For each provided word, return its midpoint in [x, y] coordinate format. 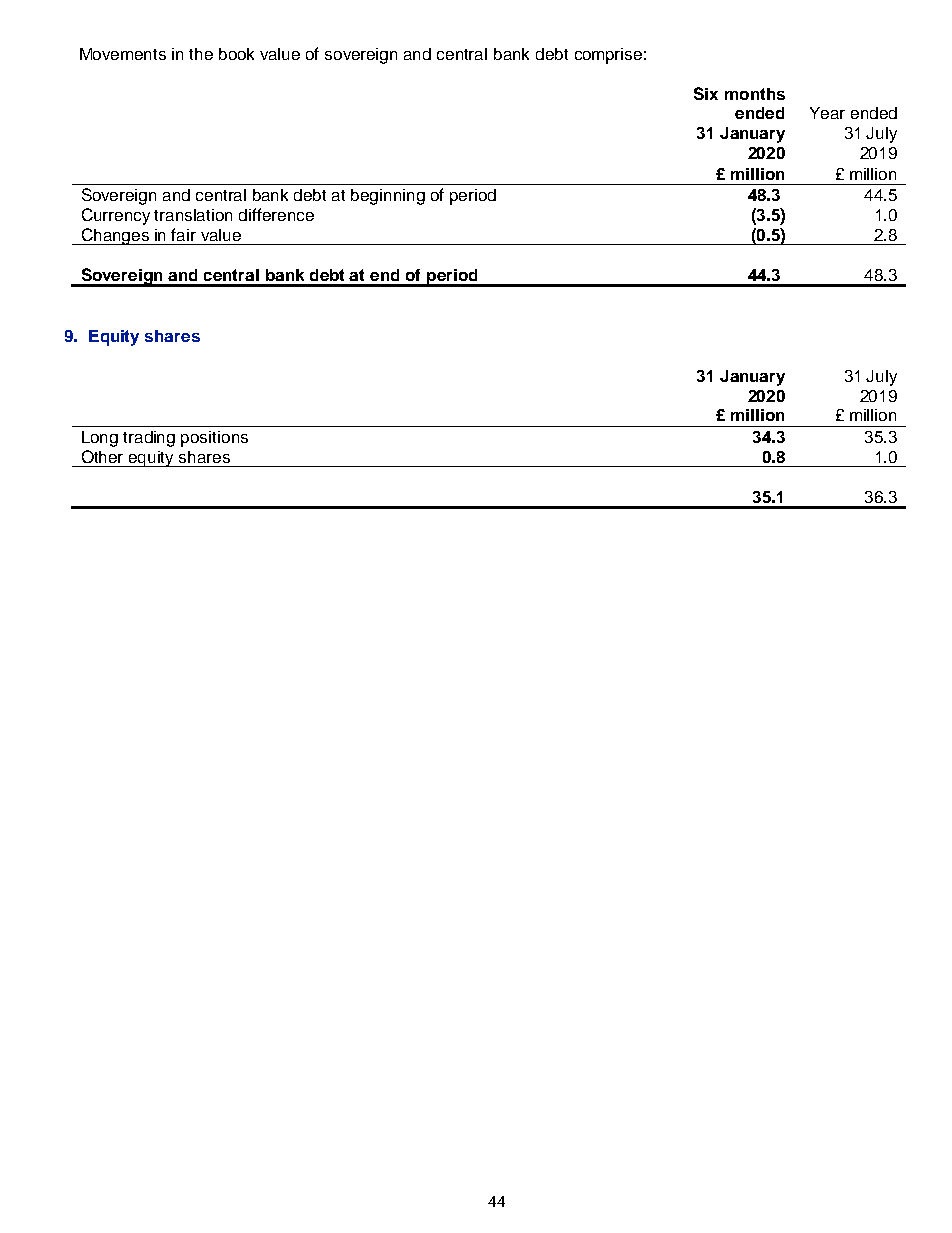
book [236, 54]
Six [706, 93]
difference [276, 214]
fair [183, 234]
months [755, 94]
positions [214, 439]
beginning [388, 197]
